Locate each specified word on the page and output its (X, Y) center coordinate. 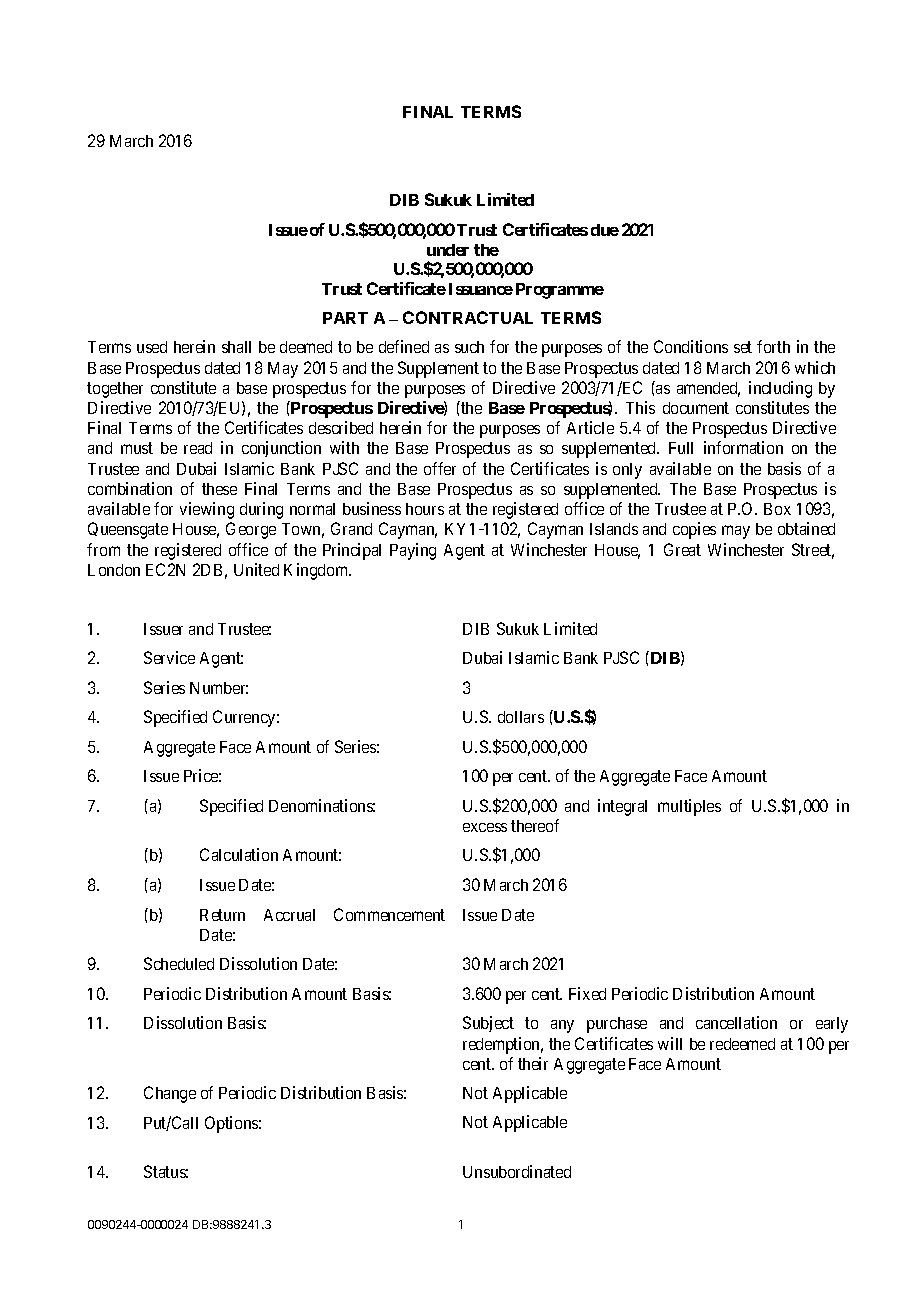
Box (777, 509)
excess (485, 827)
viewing (207, 510)
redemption (503, 1045)
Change (170, 1094)
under (448, 250)
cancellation (736, 1022)
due (605, 230)
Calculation (239, 854)
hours (425, 509)
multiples (689, 807)
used (152, 347)
